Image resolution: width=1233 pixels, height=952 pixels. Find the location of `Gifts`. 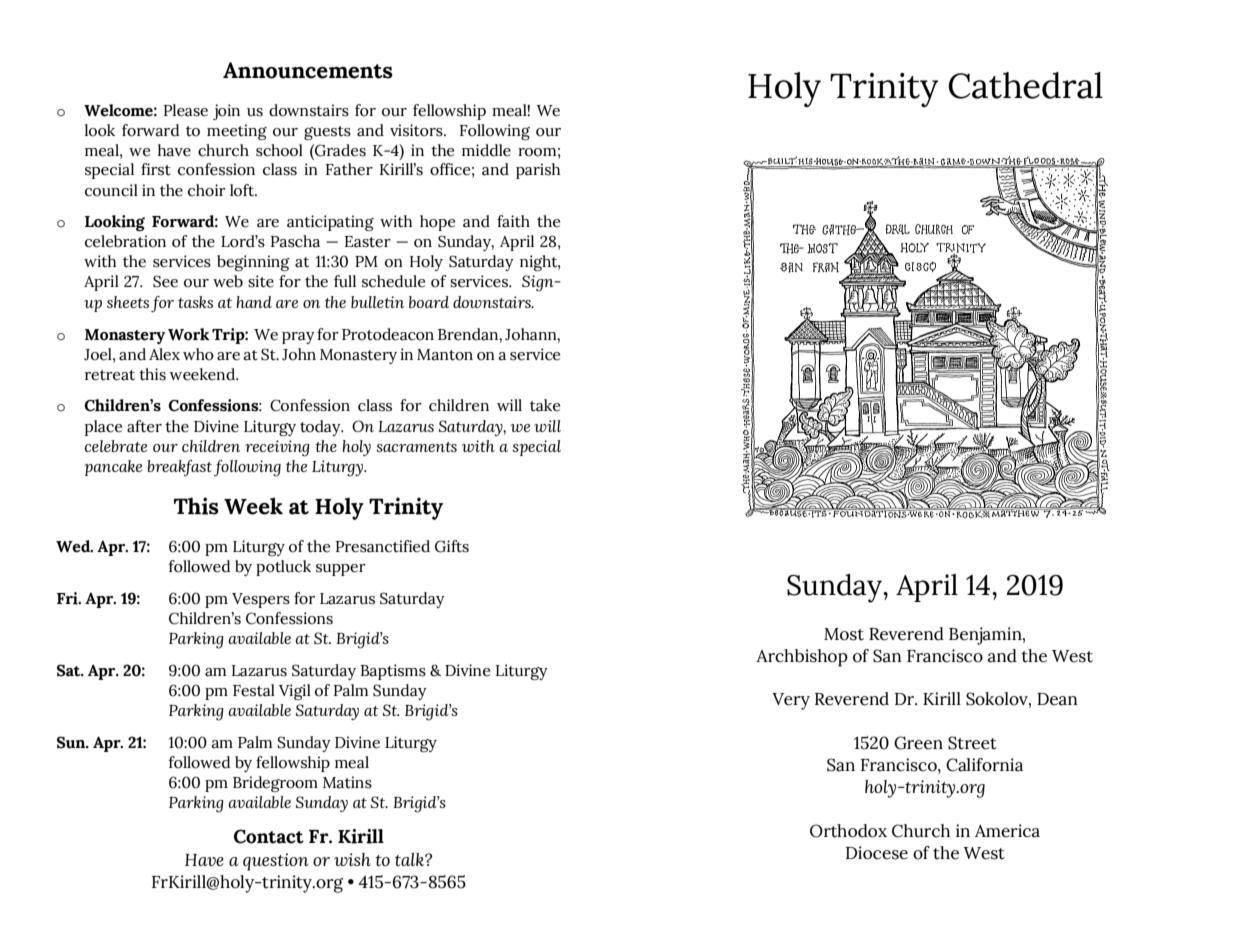

Gifts is located at coordinates (452, 546).
